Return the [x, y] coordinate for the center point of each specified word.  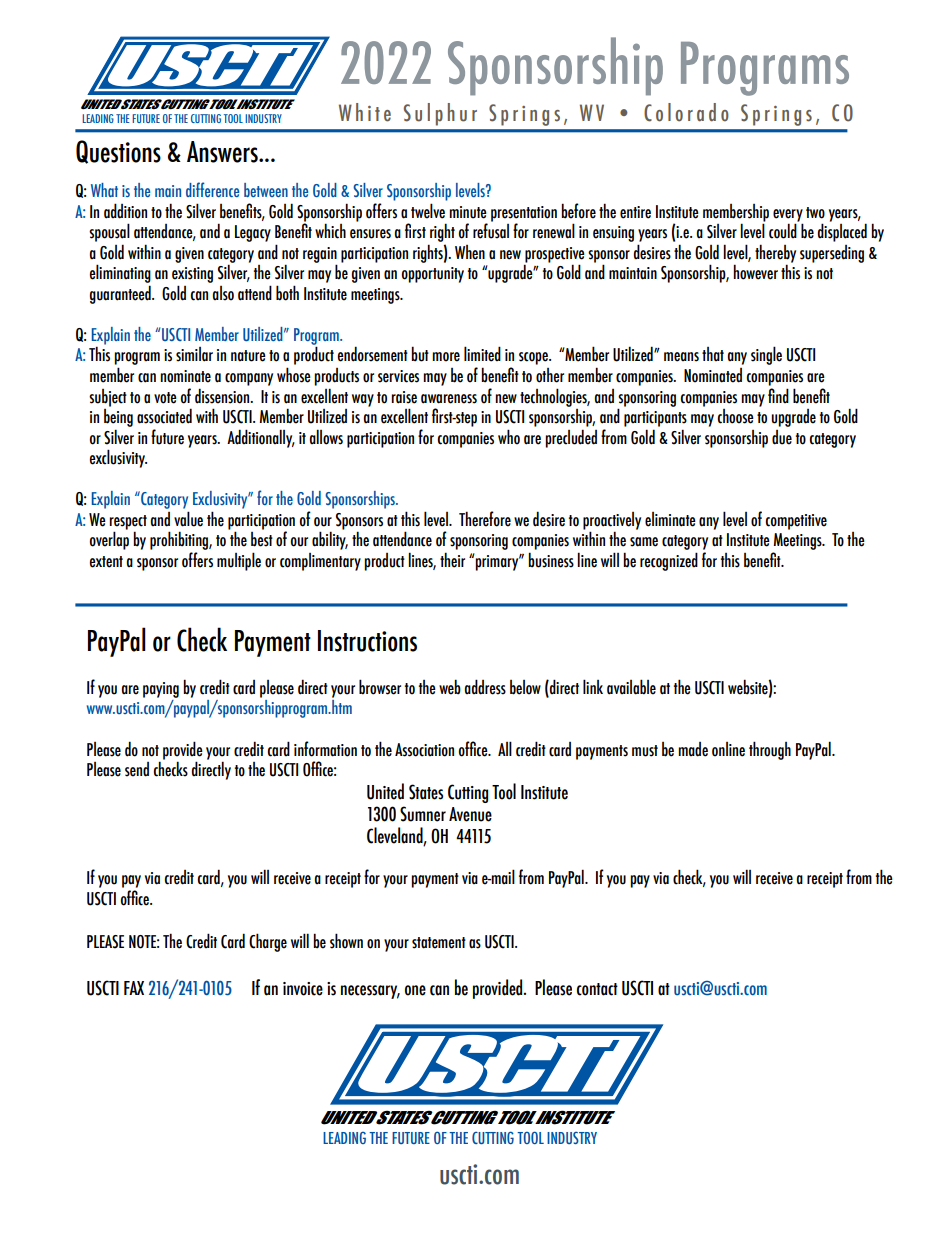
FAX [134, 988]
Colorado [686, 112]
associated [164, 416]
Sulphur [440, 114]
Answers [223, 152]
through [770, 750]
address [485, 687]
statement [439, 943]
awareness [449, 399]
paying [161, 690]
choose [735, 416]
